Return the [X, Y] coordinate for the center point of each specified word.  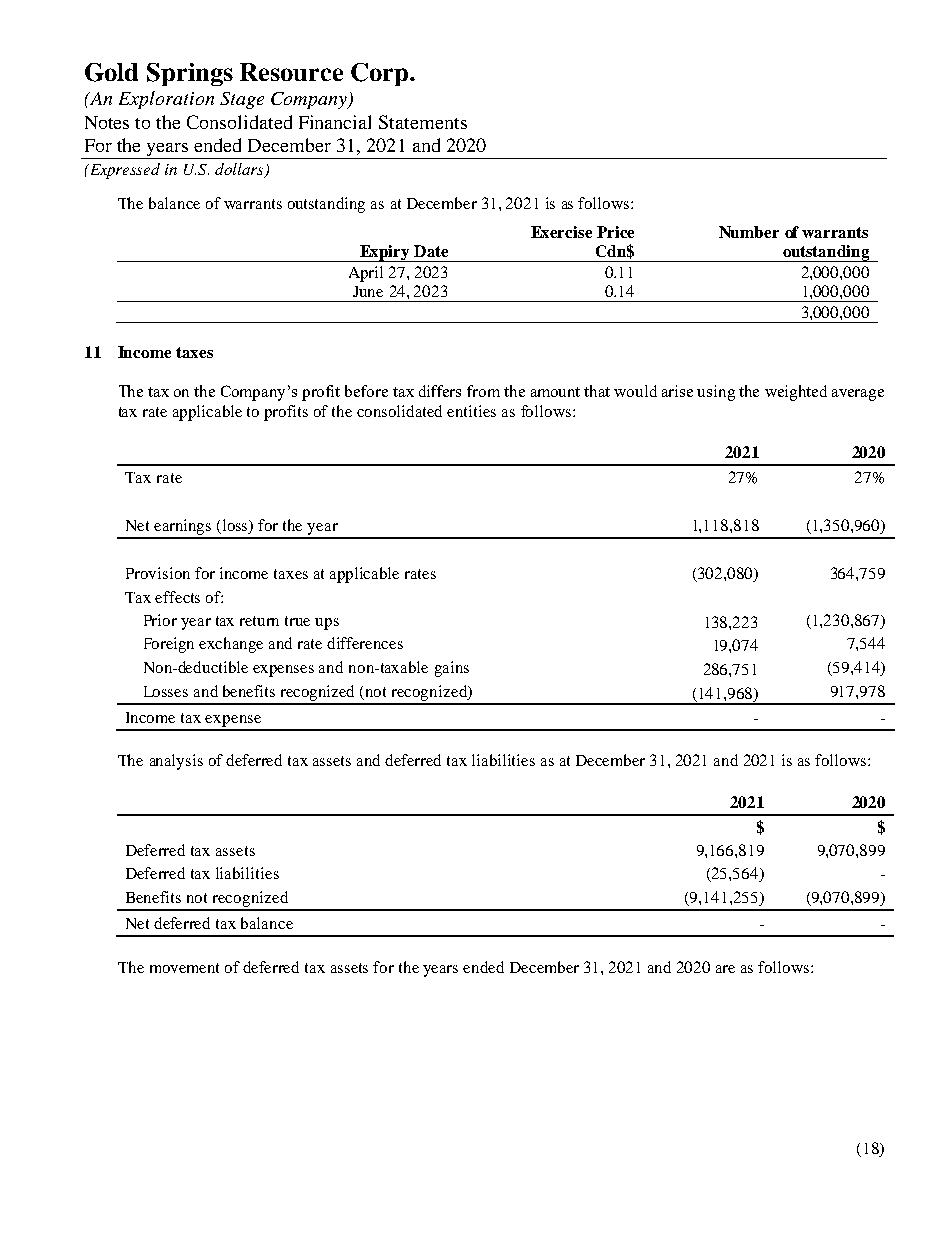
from [483, 391]
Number [749, 232]
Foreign [169, 645]
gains [452, 669]
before [366, 391]
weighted [796, 393]
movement [184, 968]
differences [365, 643]
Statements [423, 122]
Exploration [166, 100]
